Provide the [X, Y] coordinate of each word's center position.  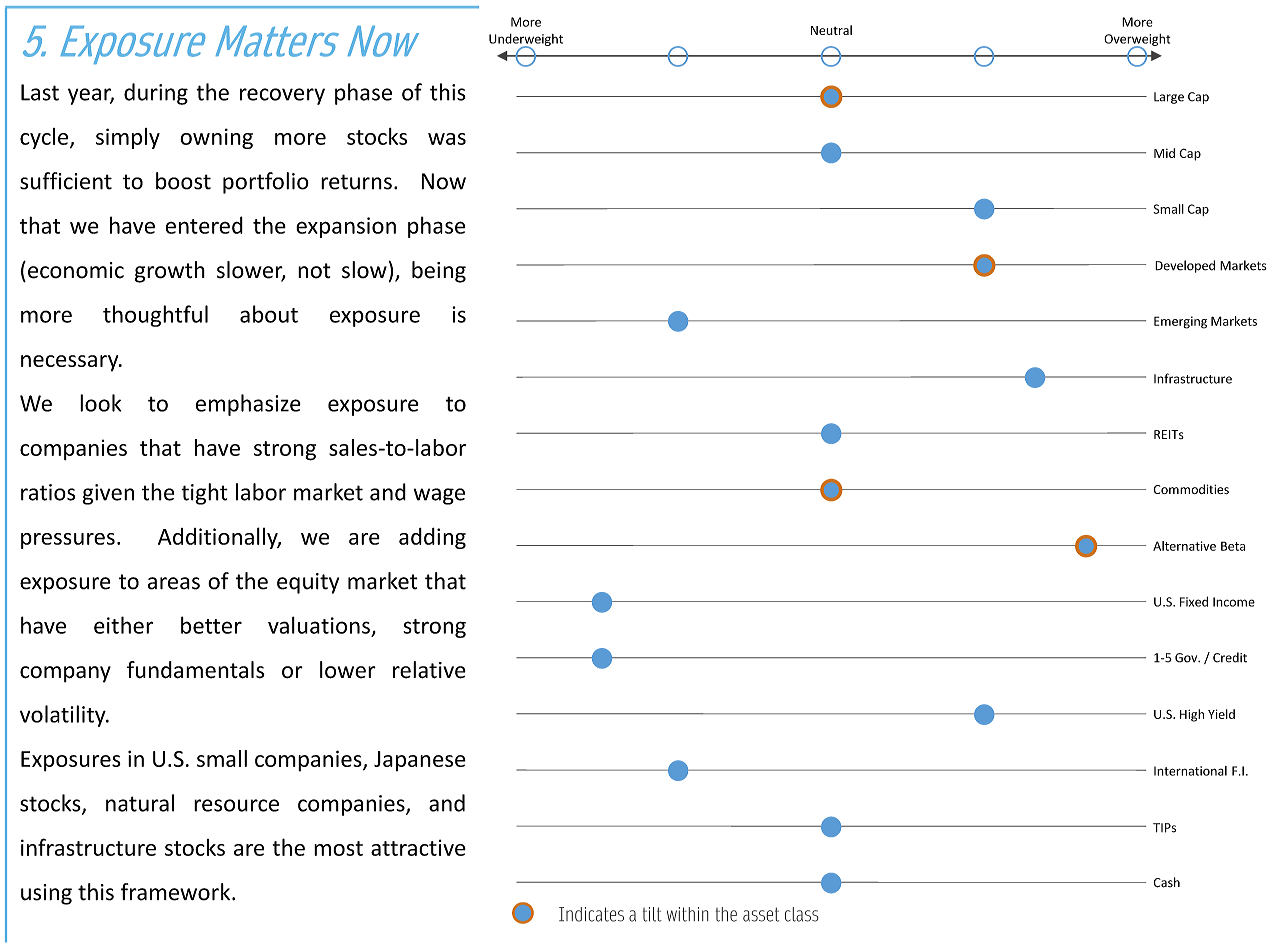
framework [177, 892]
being [439, 272]
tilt [652, 914]
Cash [1167, 882]
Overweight [1137, 41]
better [211, 625]
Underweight [526, 41]
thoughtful [155, 316]
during [156, 94]
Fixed [1194, 601]
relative [429, 670]
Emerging [1180, 322]
